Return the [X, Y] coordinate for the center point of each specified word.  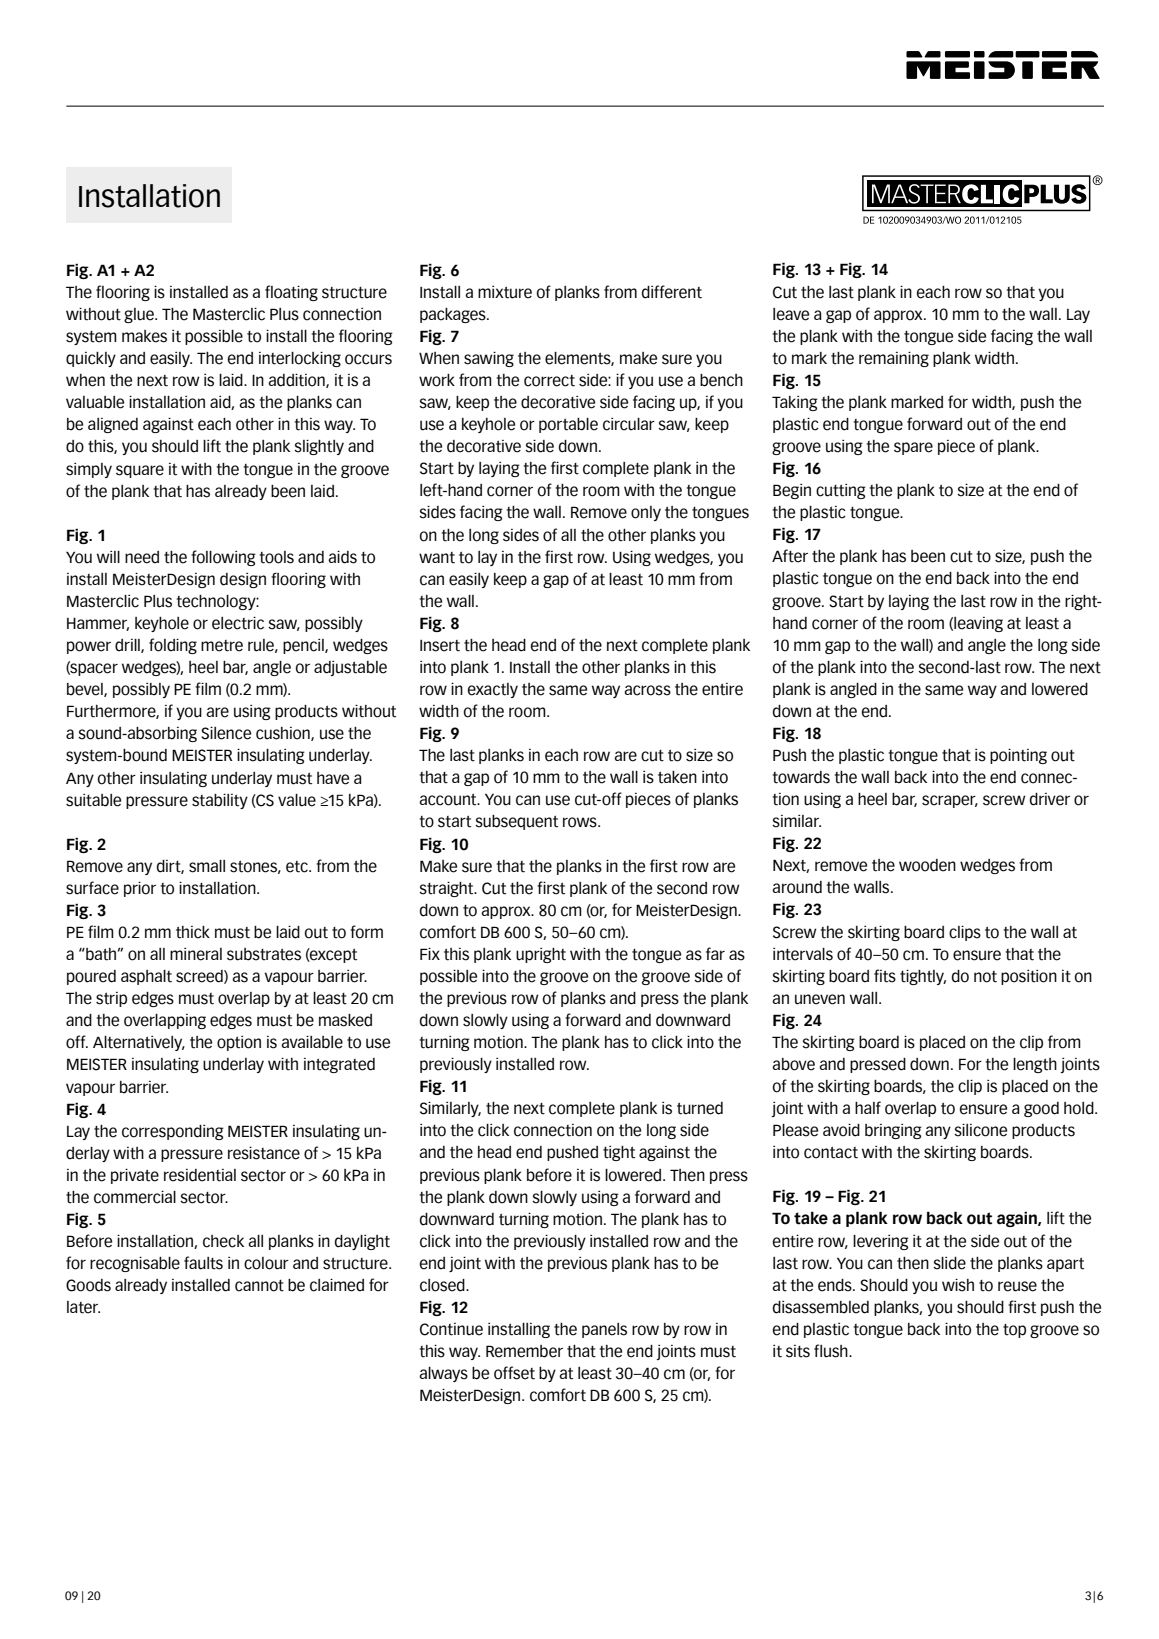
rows [581, 822]
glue [140, 315]
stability [220, 801]
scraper [950, 801]
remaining [894, 359]
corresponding [173, 1132]
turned [700, 1108]
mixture [505, 292]
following [223, 558]
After [790, 556]
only [646, 513]
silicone [980, 1130]
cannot [259, 1286]
